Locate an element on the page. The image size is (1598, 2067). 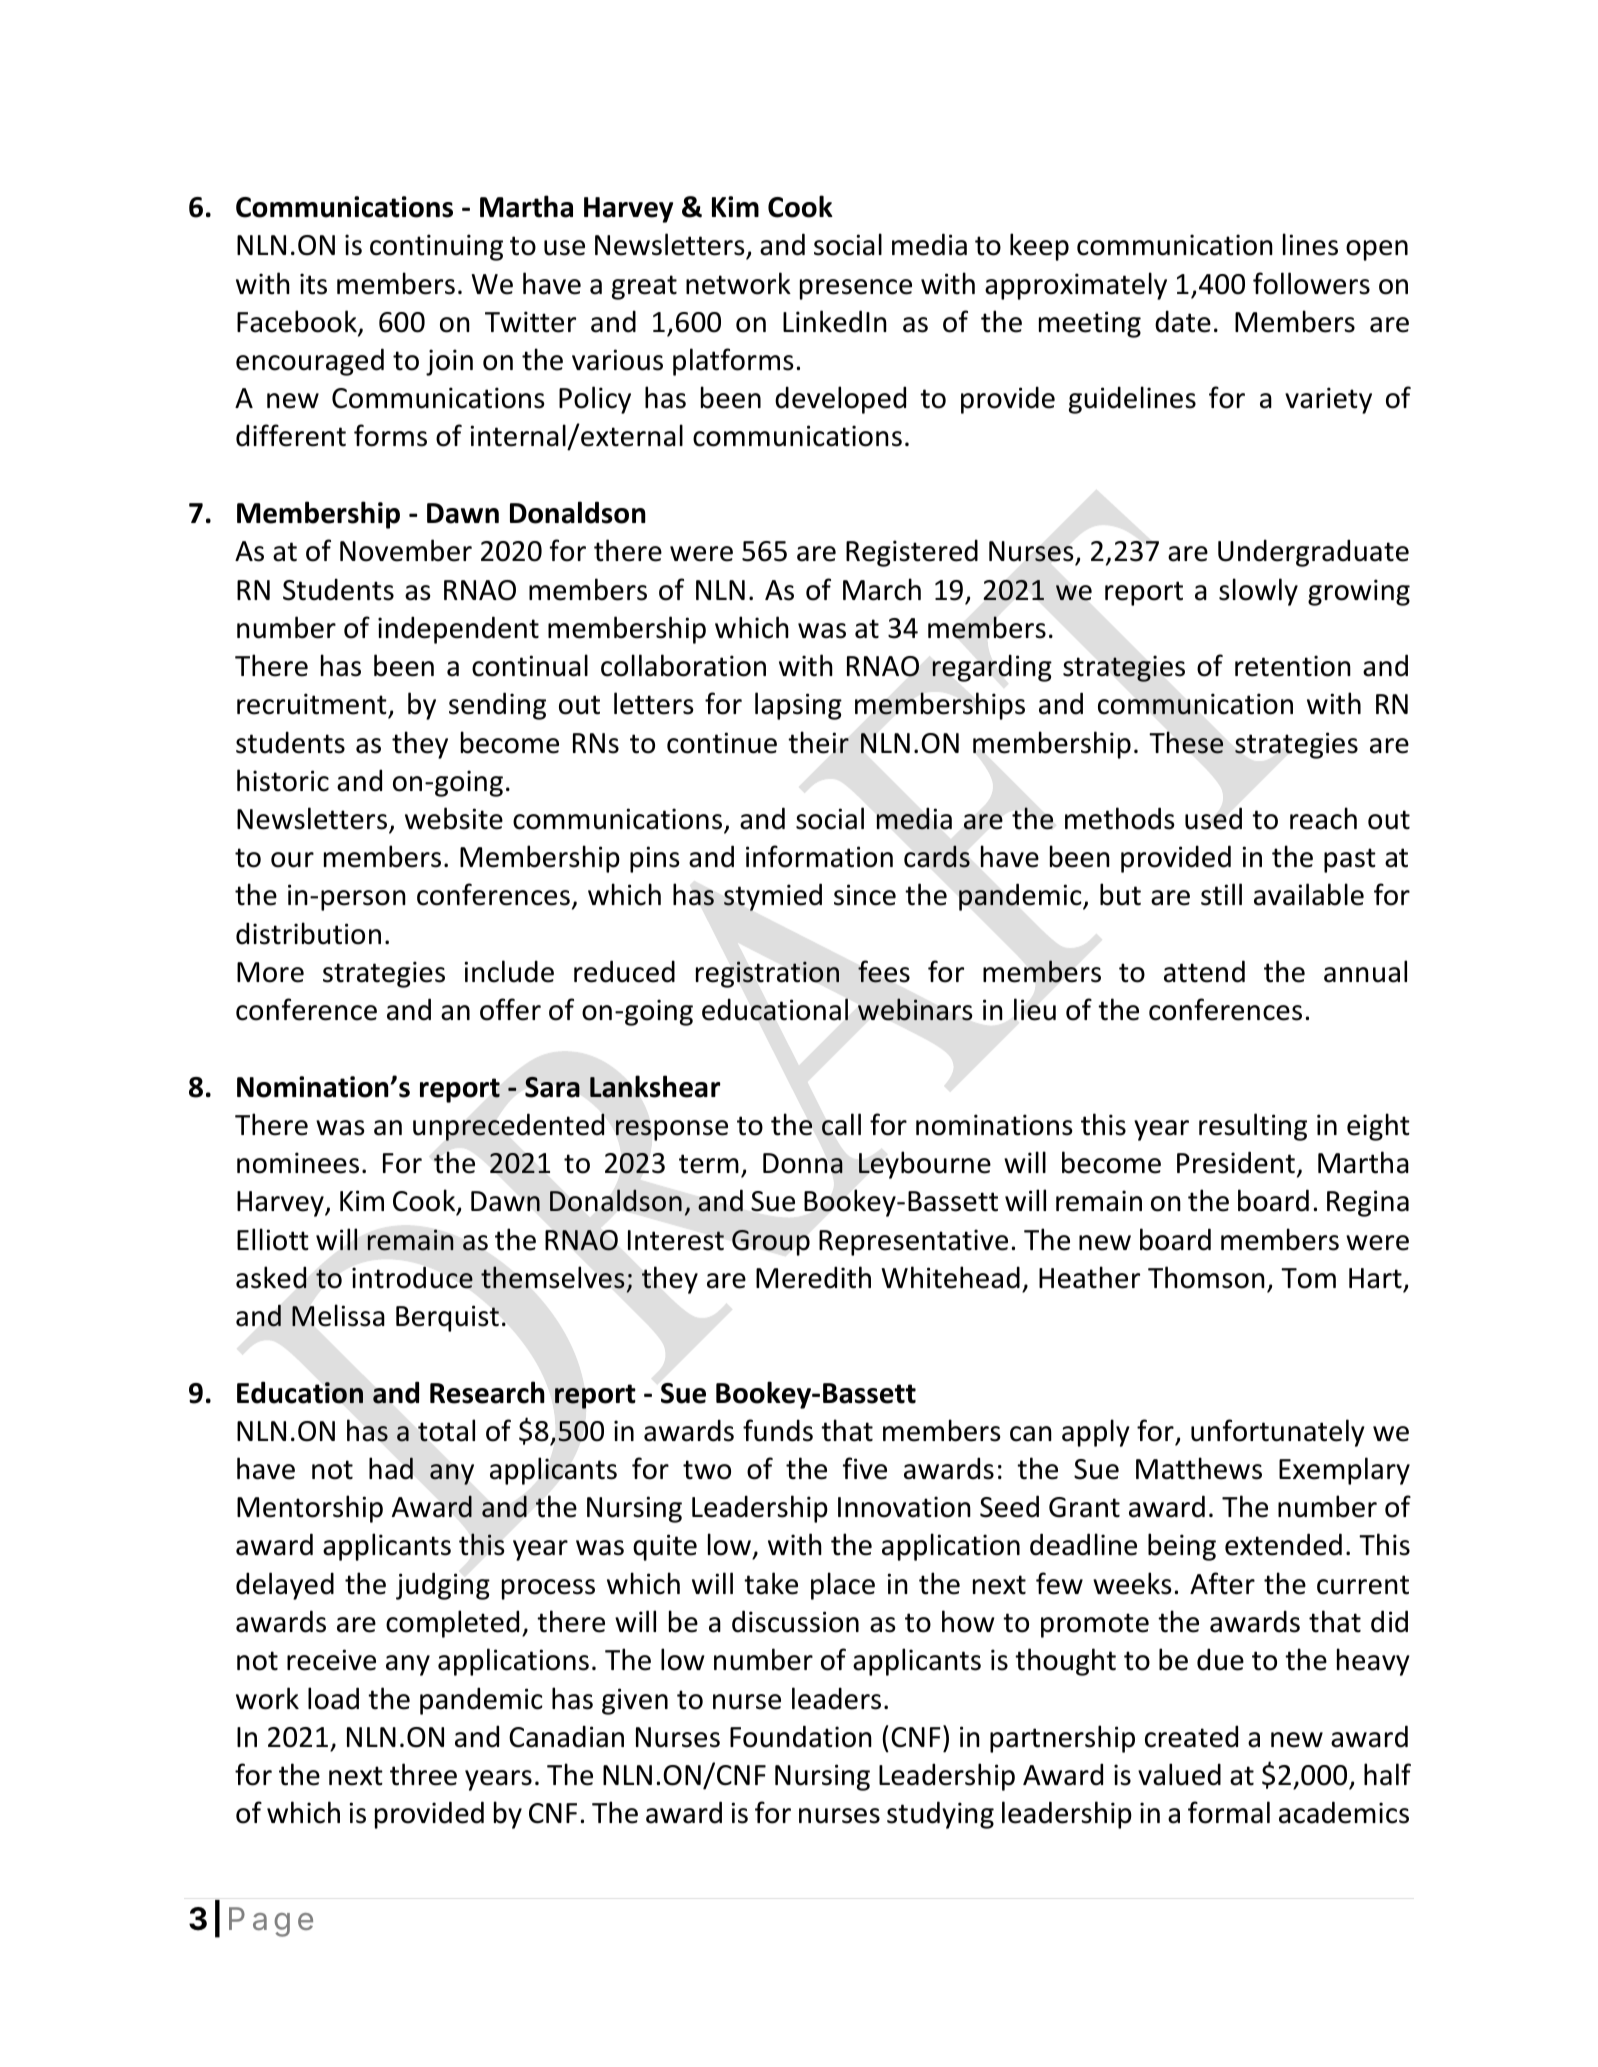
unfortunately is located at coordinates (1278, 1433).
